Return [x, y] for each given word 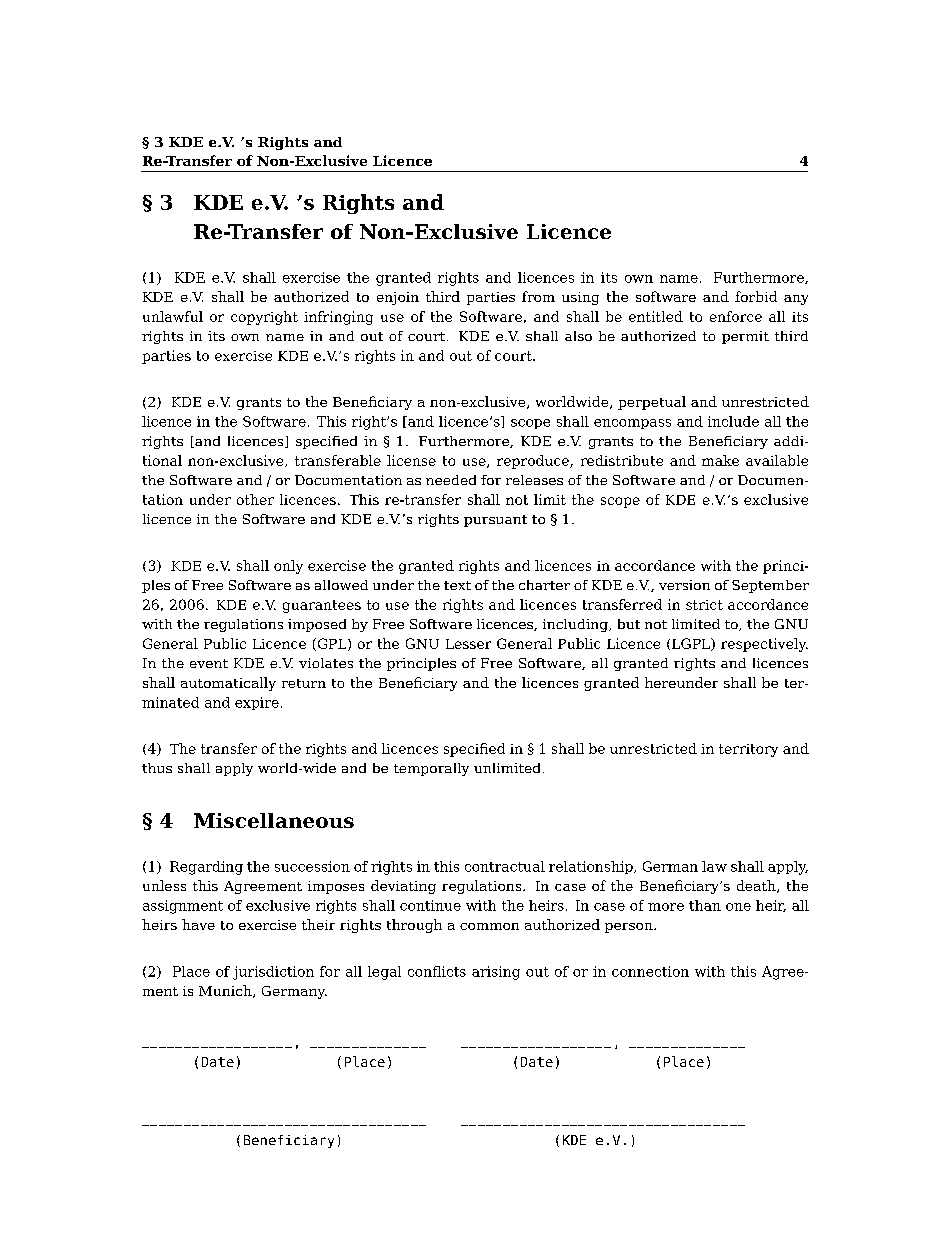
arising [496, 973]
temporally [431, 769]
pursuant [495, 521]
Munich [226, 991]
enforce [736, 316]
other [255, 499]
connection [650, 971]
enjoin [398, 298]
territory [748, 750]
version [684, 585]
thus [157, 768]
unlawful [173, 316]
